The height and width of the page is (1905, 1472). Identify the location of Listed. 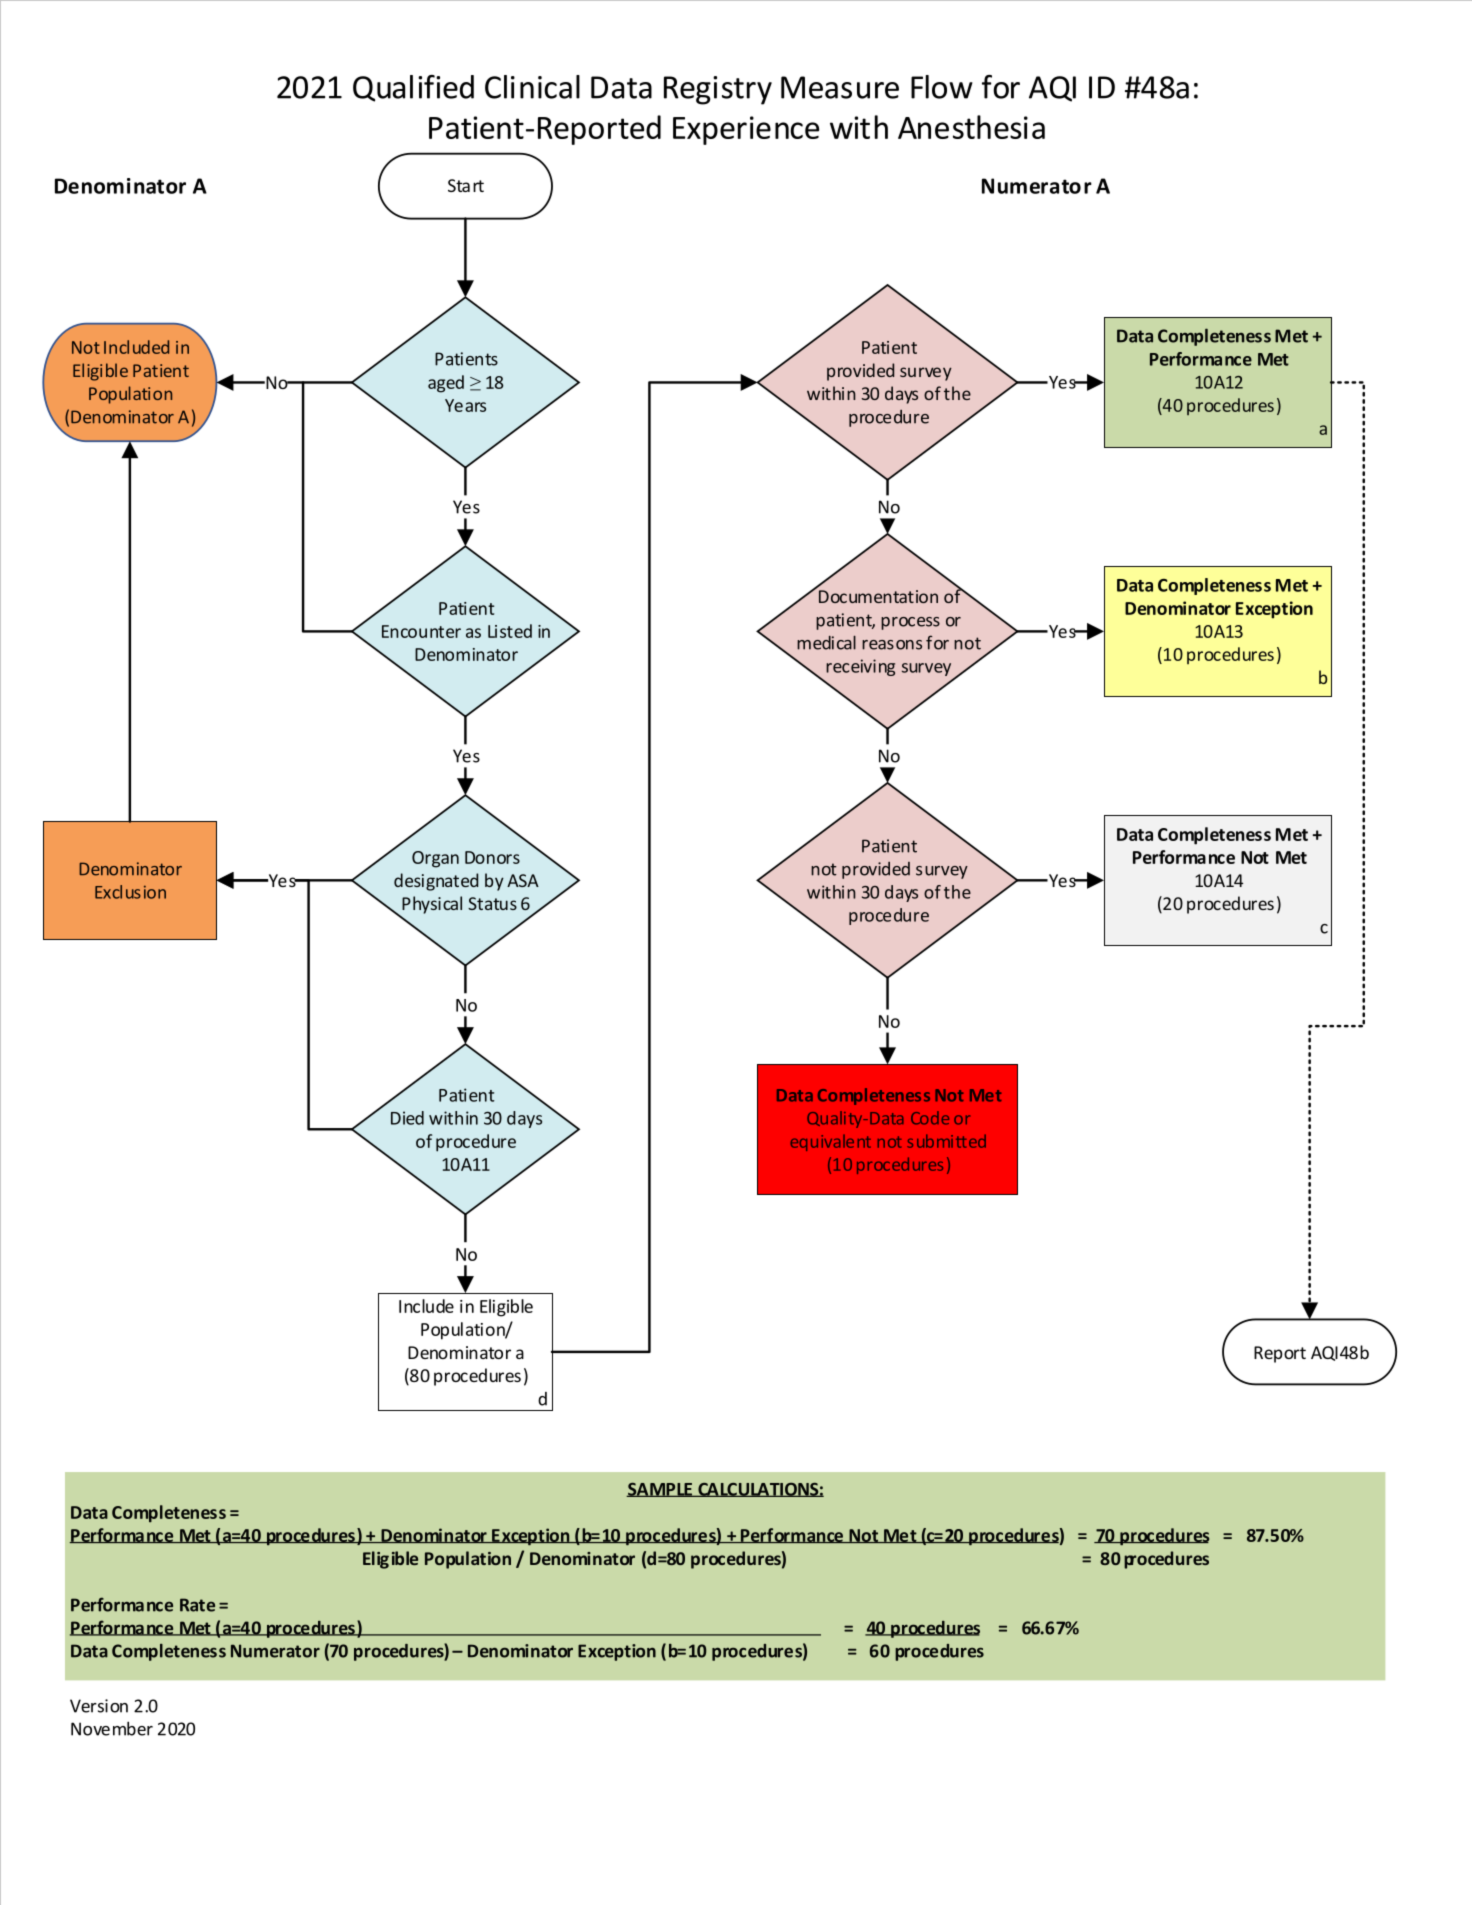
(510, 631).
